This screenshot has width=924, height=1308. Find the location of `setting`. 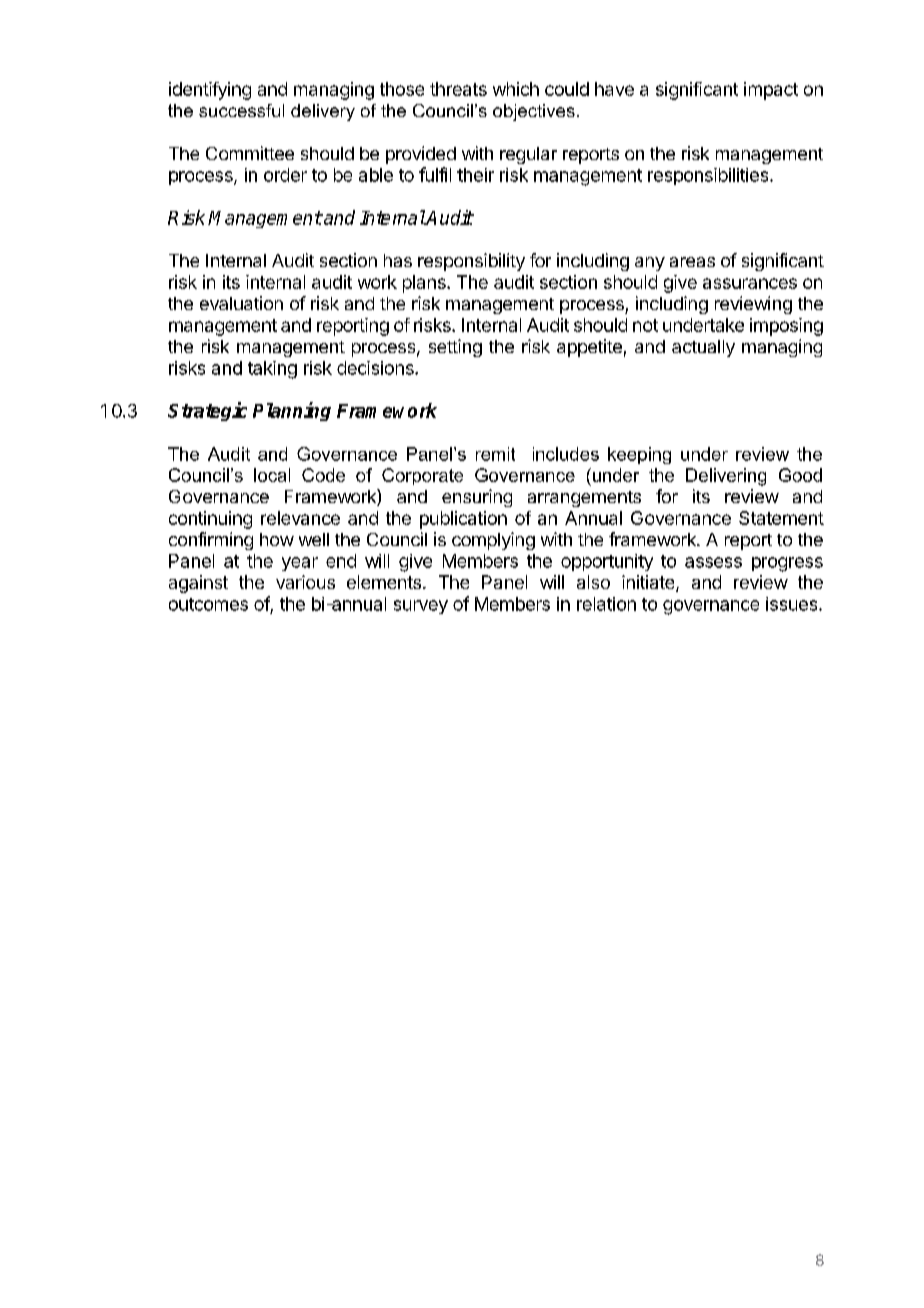

setting is located at coordinates (455, 348).
